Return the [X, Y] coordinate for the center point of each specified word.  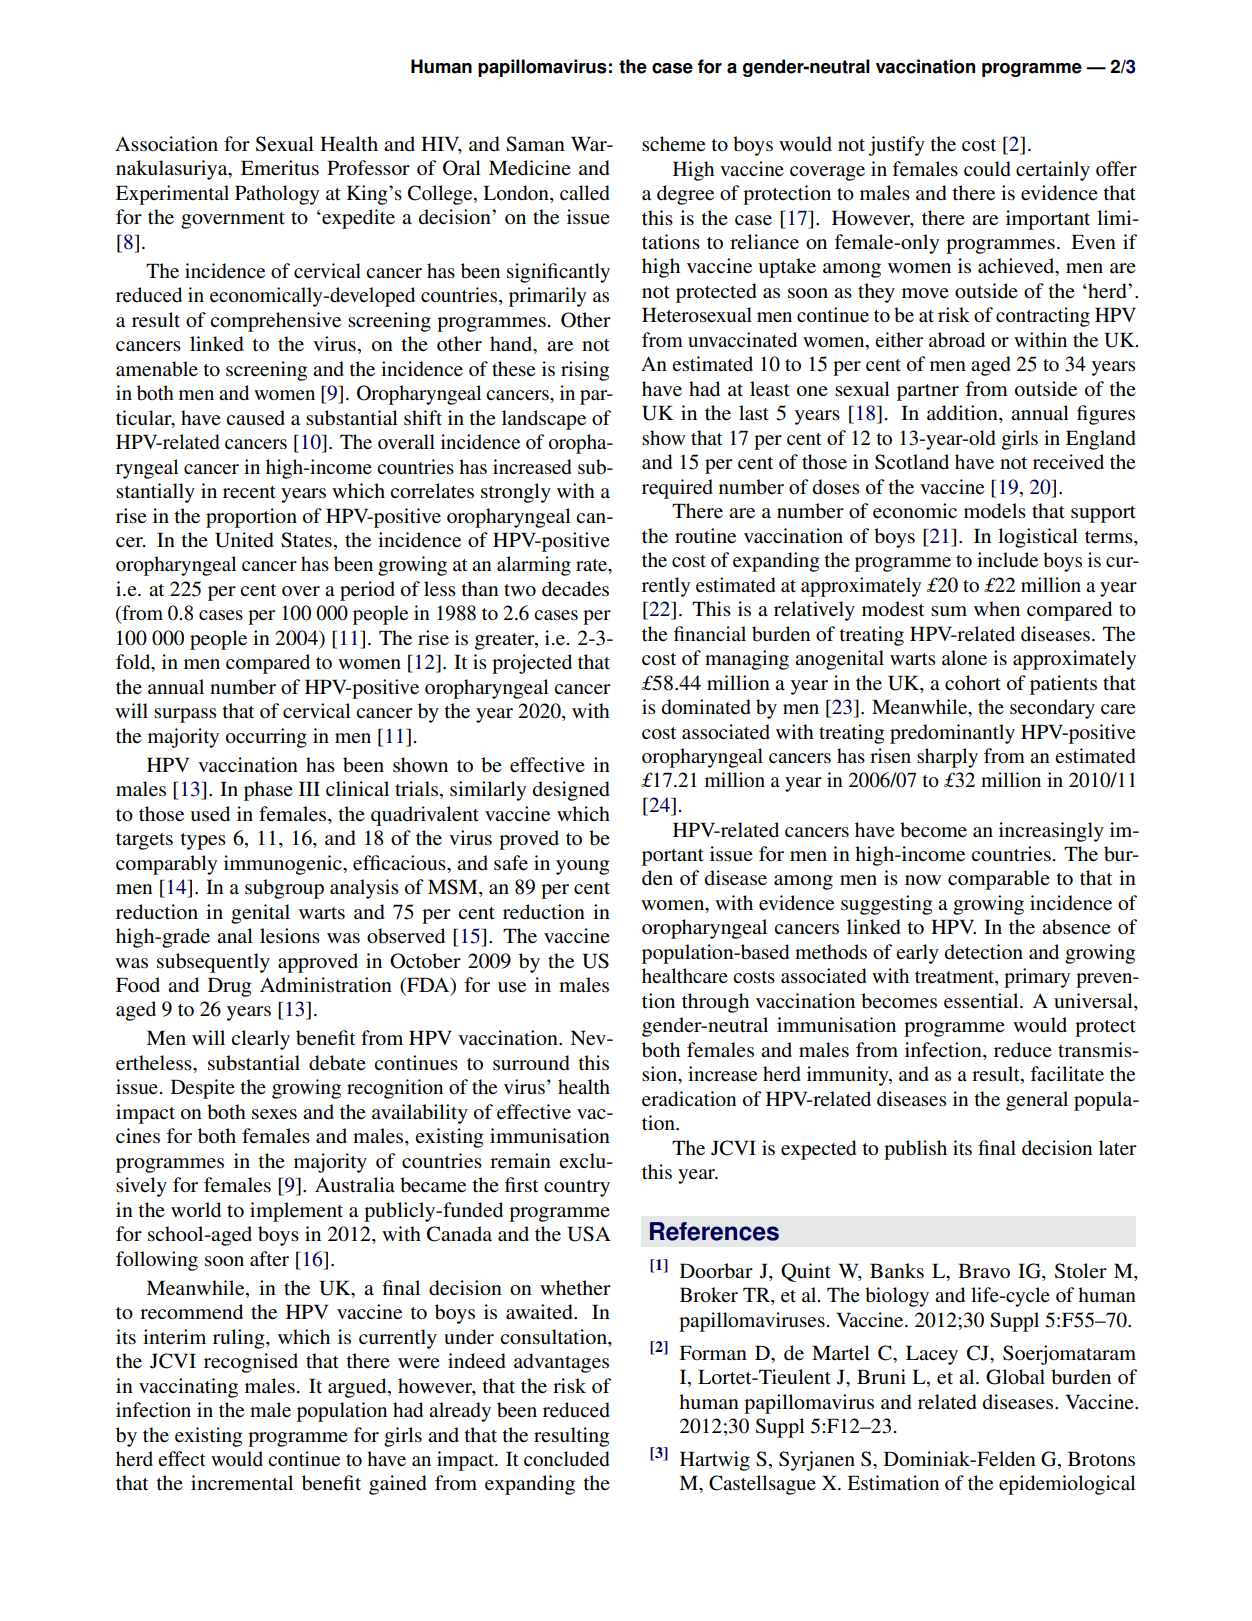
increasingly [1051, 832]
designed [571, 791]
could [987, 168]
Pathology [277, 195]
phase [268, 791]
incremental [242, 1483]
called [584, 193]
